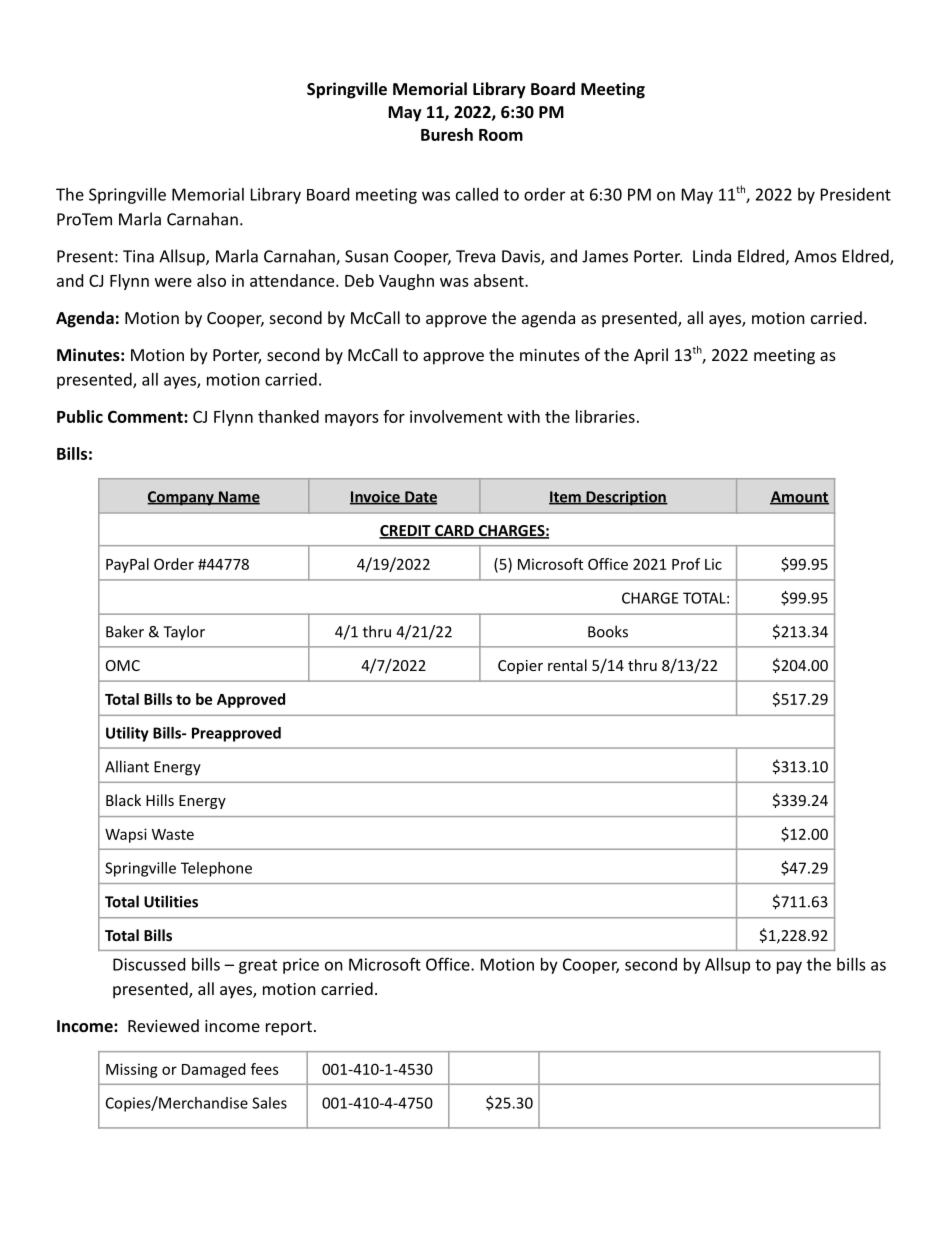 The height and width of the image is (1233, 952). I want to click on Prof, so click(686, 564).
